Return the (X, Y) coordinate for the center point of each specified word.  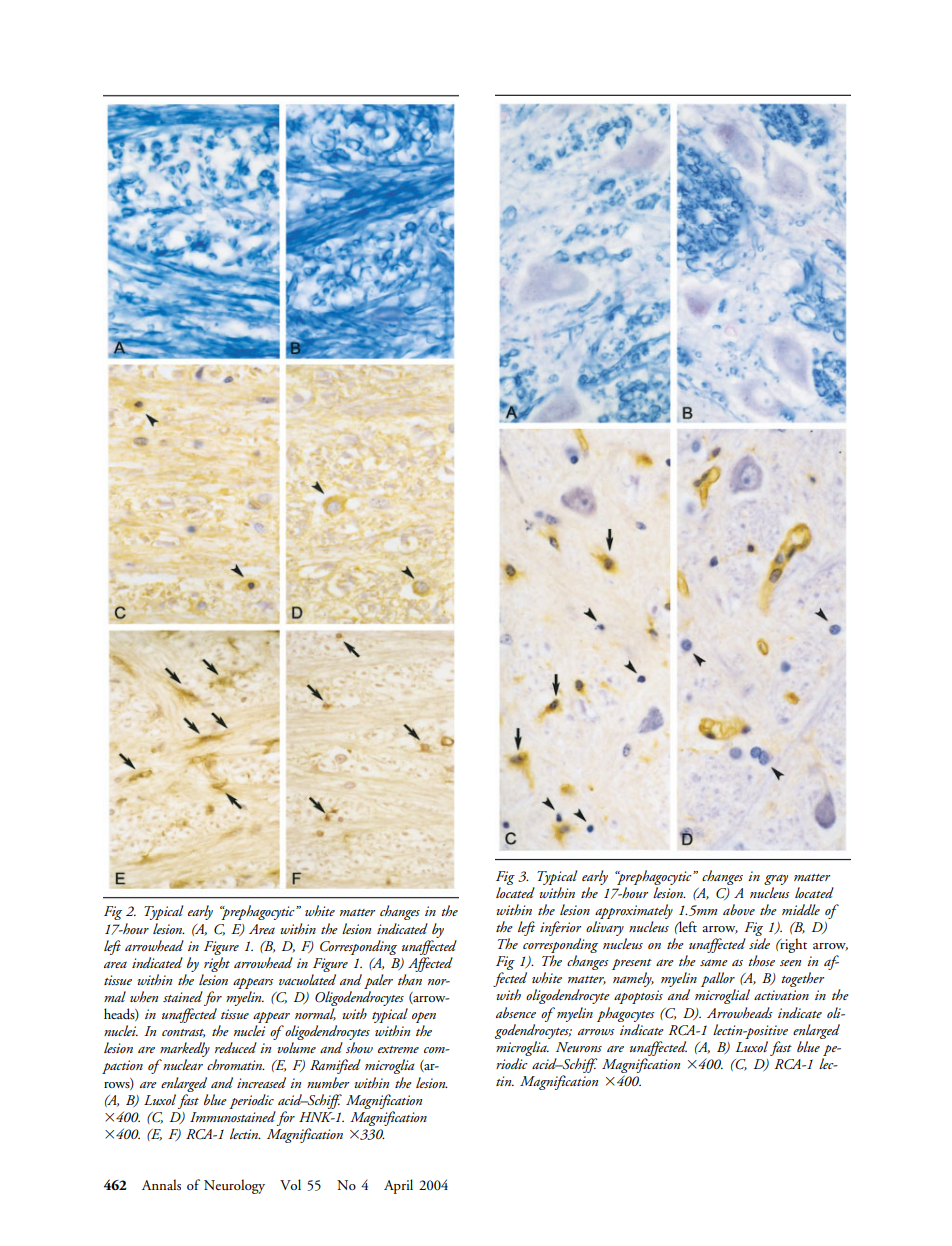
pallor (718, 981)
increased (261, 1082)
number (328, 1082)
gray (776, 879)
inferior (560, 928)
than (410, 979)
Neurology (234, 1186)
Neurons (579, 1047)
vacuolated (307, 979)
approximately (634, 911)
